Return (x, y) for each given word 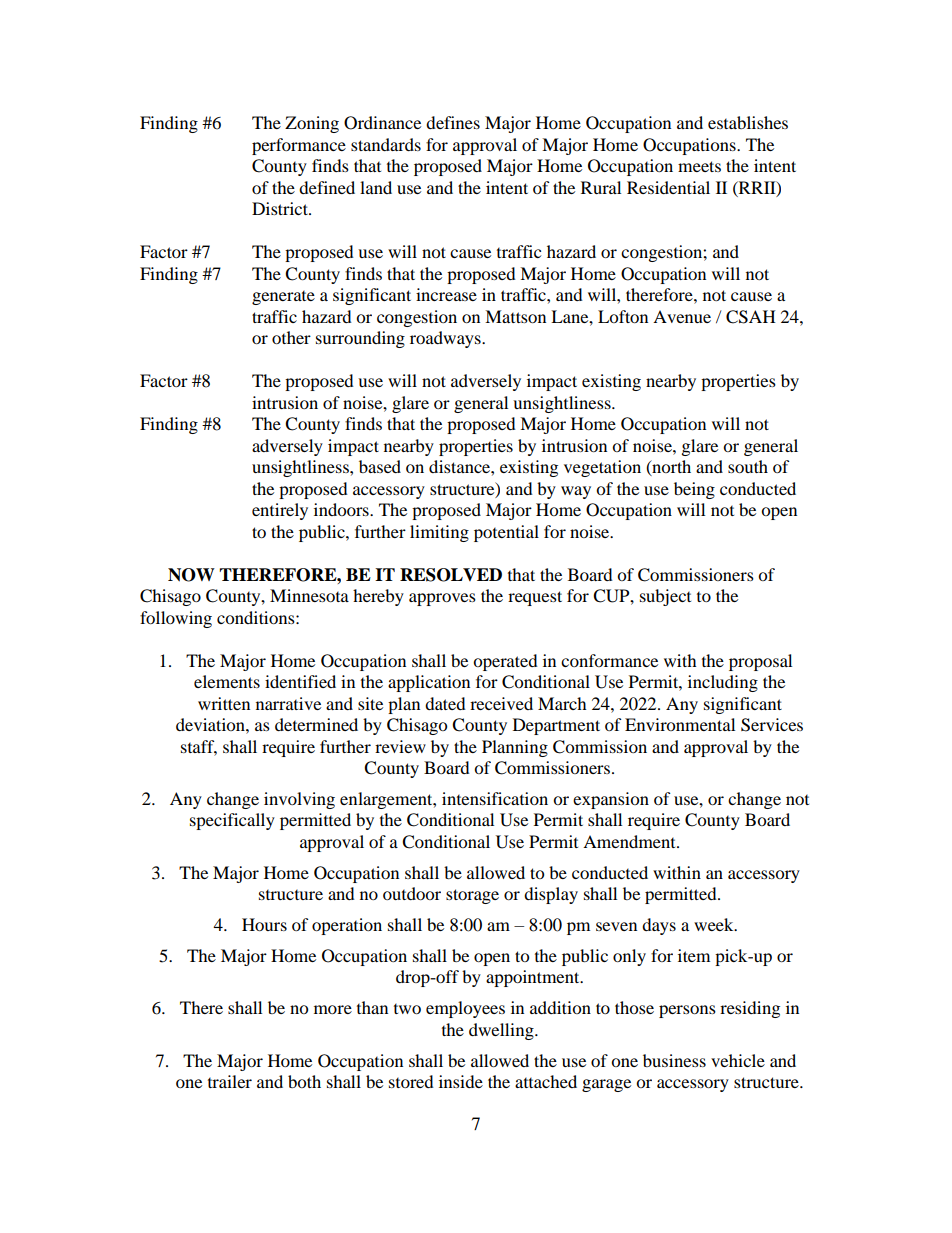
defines (453, 122)
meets (699, 166)
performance (299, 146)
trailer (230, 1081)
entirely (280, 511)
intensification (495, 798)
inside (461, 1081)
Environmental (680, 724)
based (380, 466)
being (694, 490)
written (224, 703)
